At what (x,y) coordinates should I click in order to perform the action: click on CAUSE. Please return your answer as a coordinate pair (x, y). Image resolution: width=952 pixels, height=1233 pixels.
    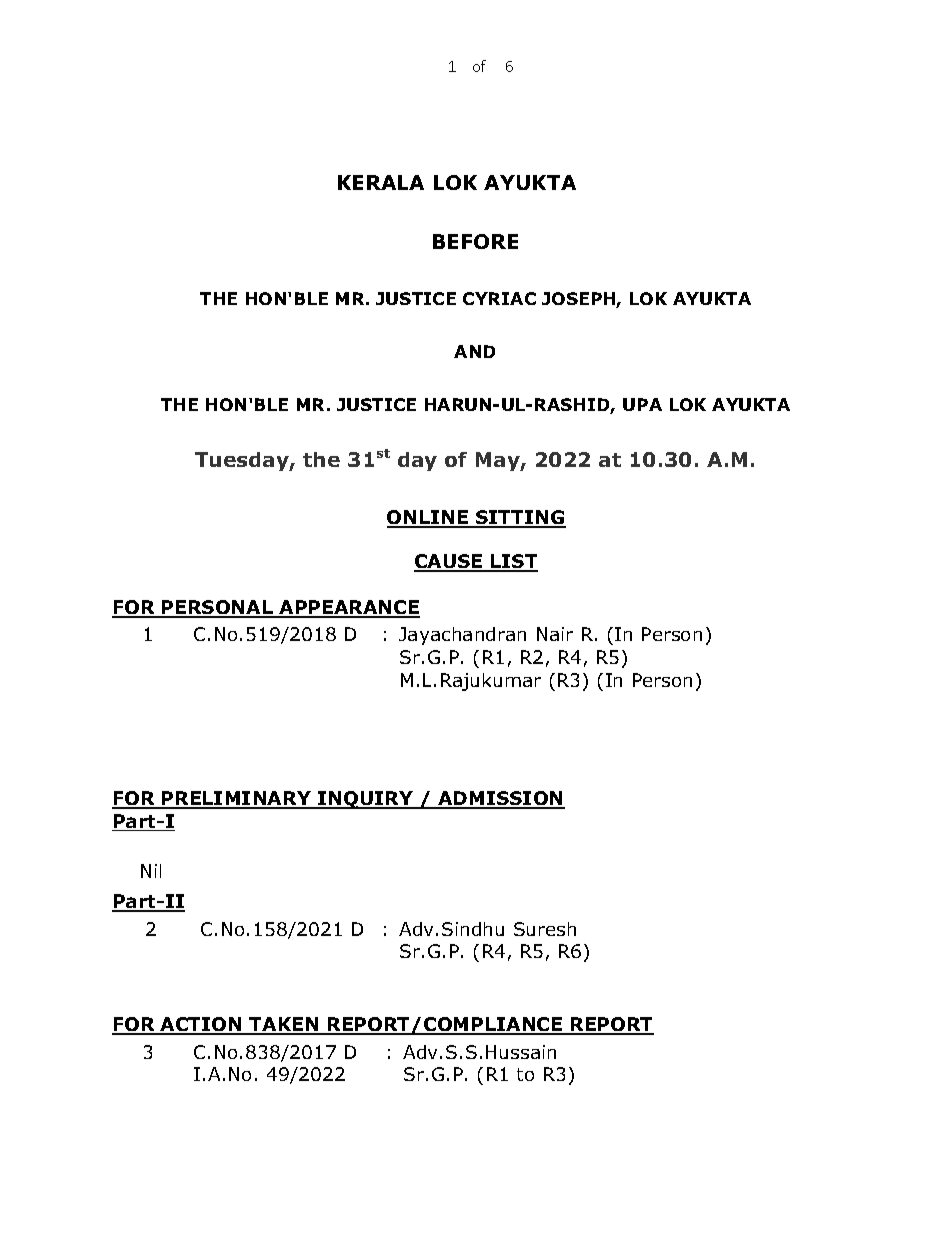
    Looking at the image, I should click on (449, 563).
